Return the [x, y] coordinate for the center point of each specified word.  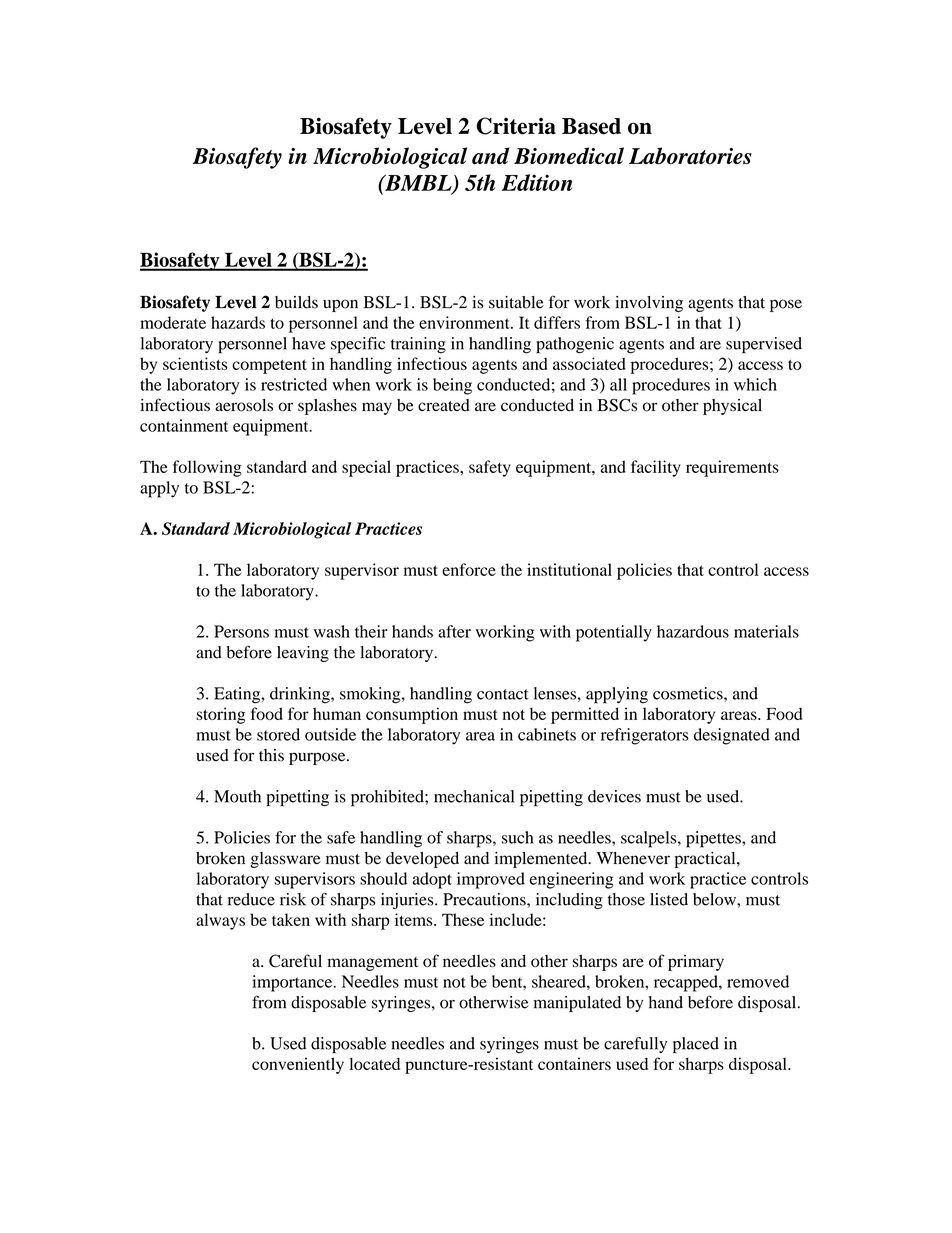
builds [296, 302]
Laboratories [690, 156]
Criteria [516, 126]
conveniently [298, 1065]
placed [696, 1045]
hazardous [693, 631]
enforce [469, 569]
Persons [241, 631]
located [374, 1063]
